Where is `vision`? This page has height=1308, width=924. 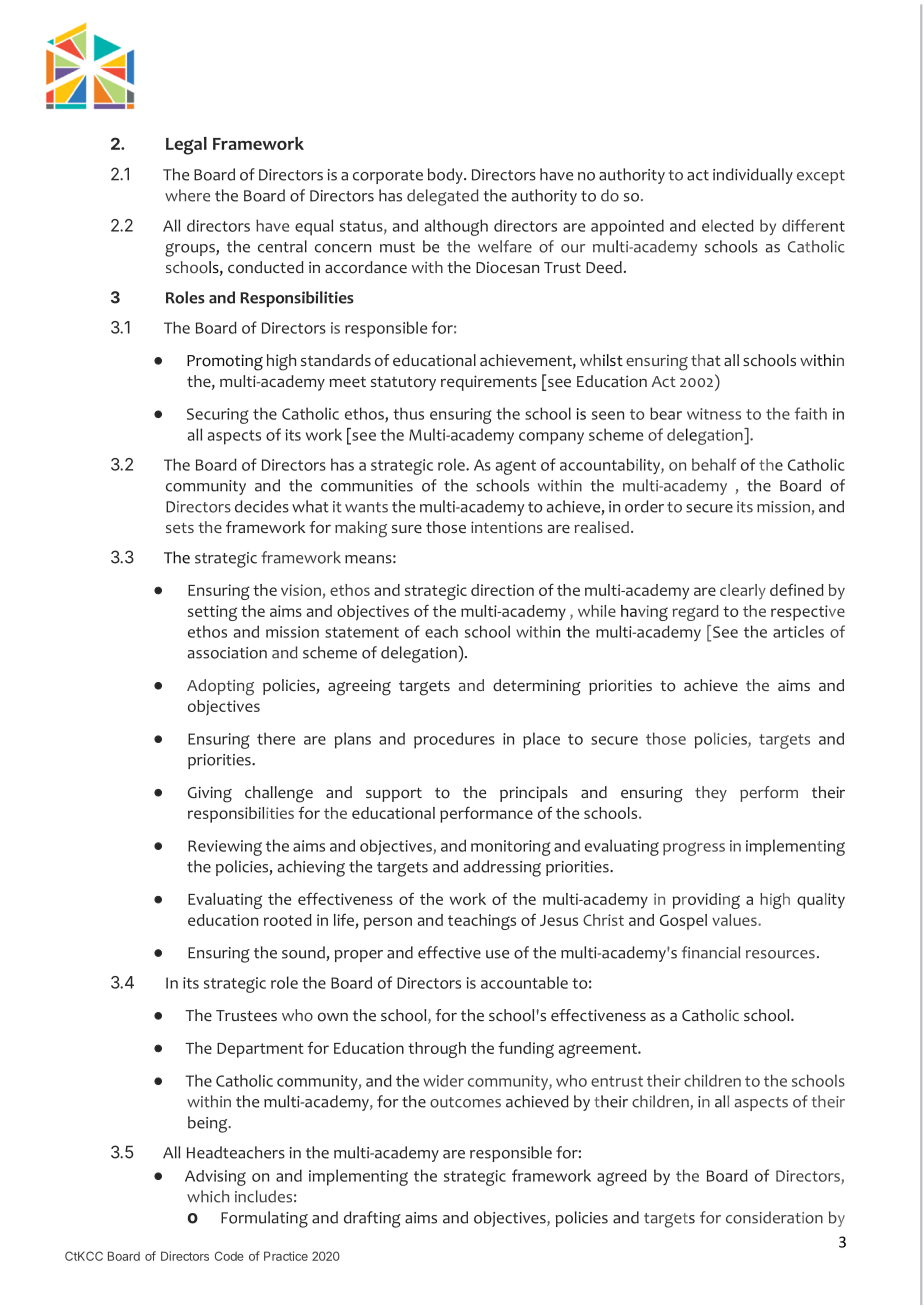 vision is located at coordinates (302, 591).
